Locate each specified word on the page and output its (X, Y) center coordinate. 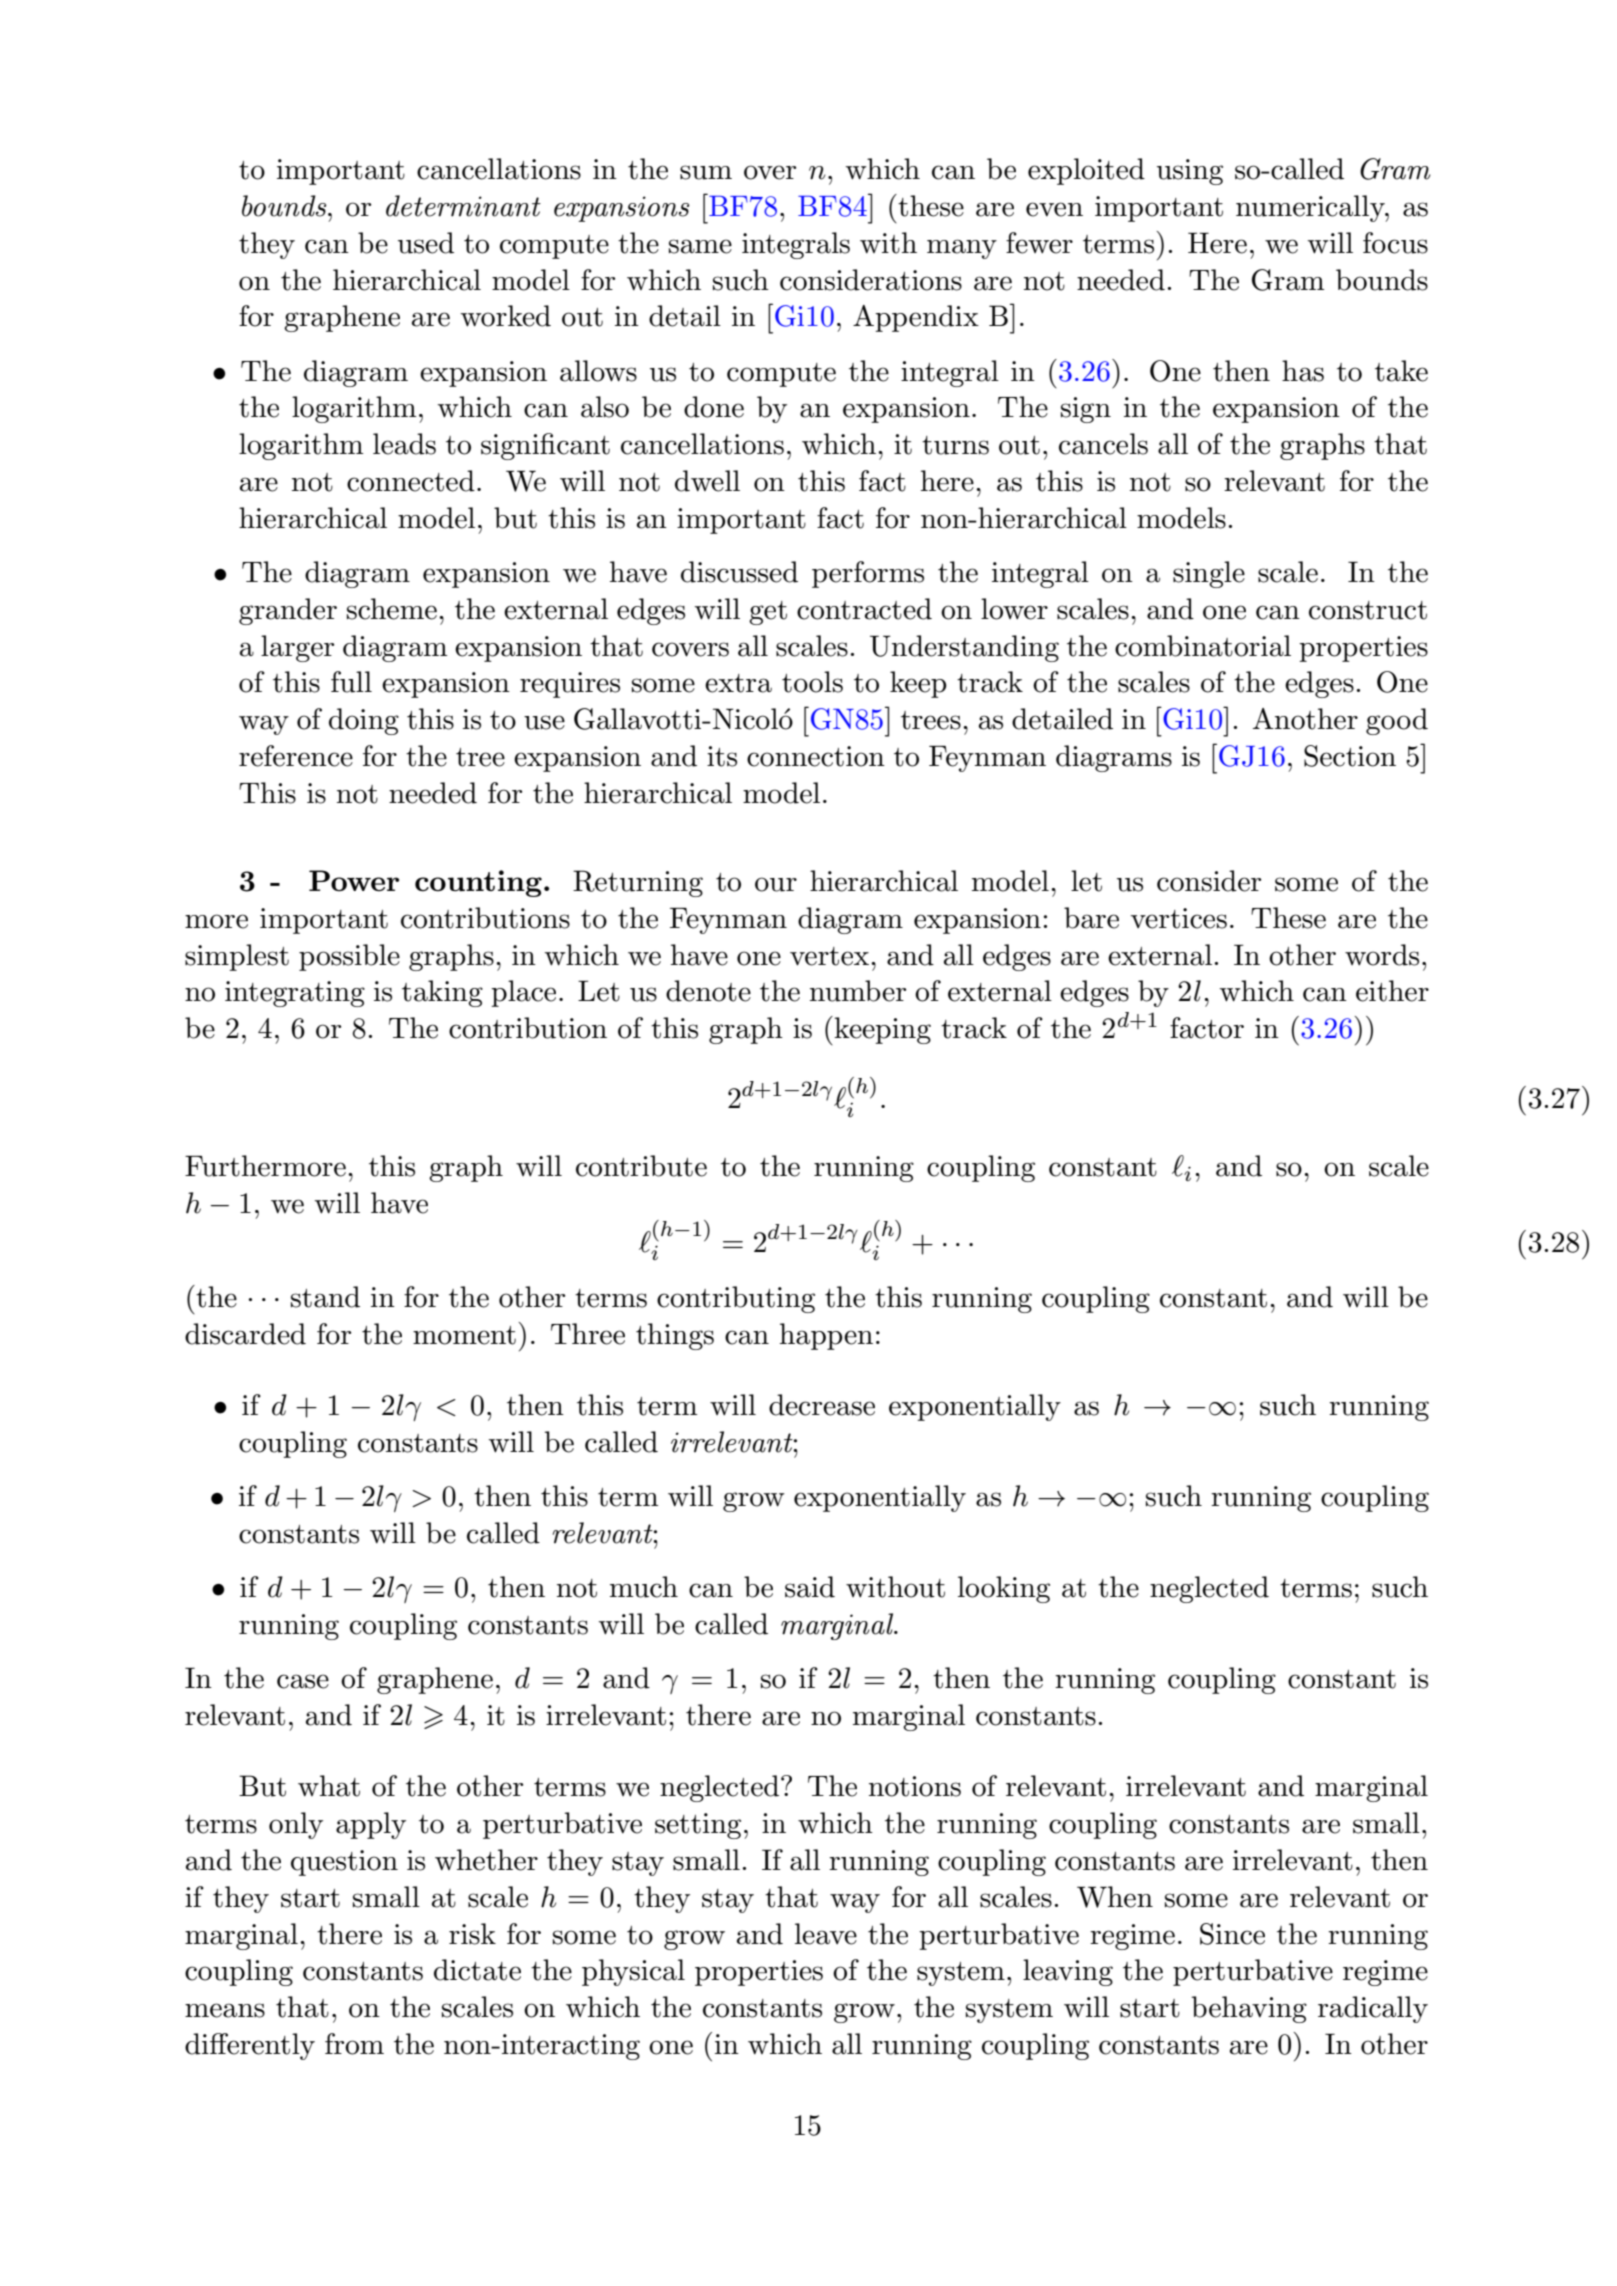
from (354, 2044)
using (1190, 172)
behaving (1249, 2009)
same (700, 246)
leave (826, 1934)
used (426, 243)
